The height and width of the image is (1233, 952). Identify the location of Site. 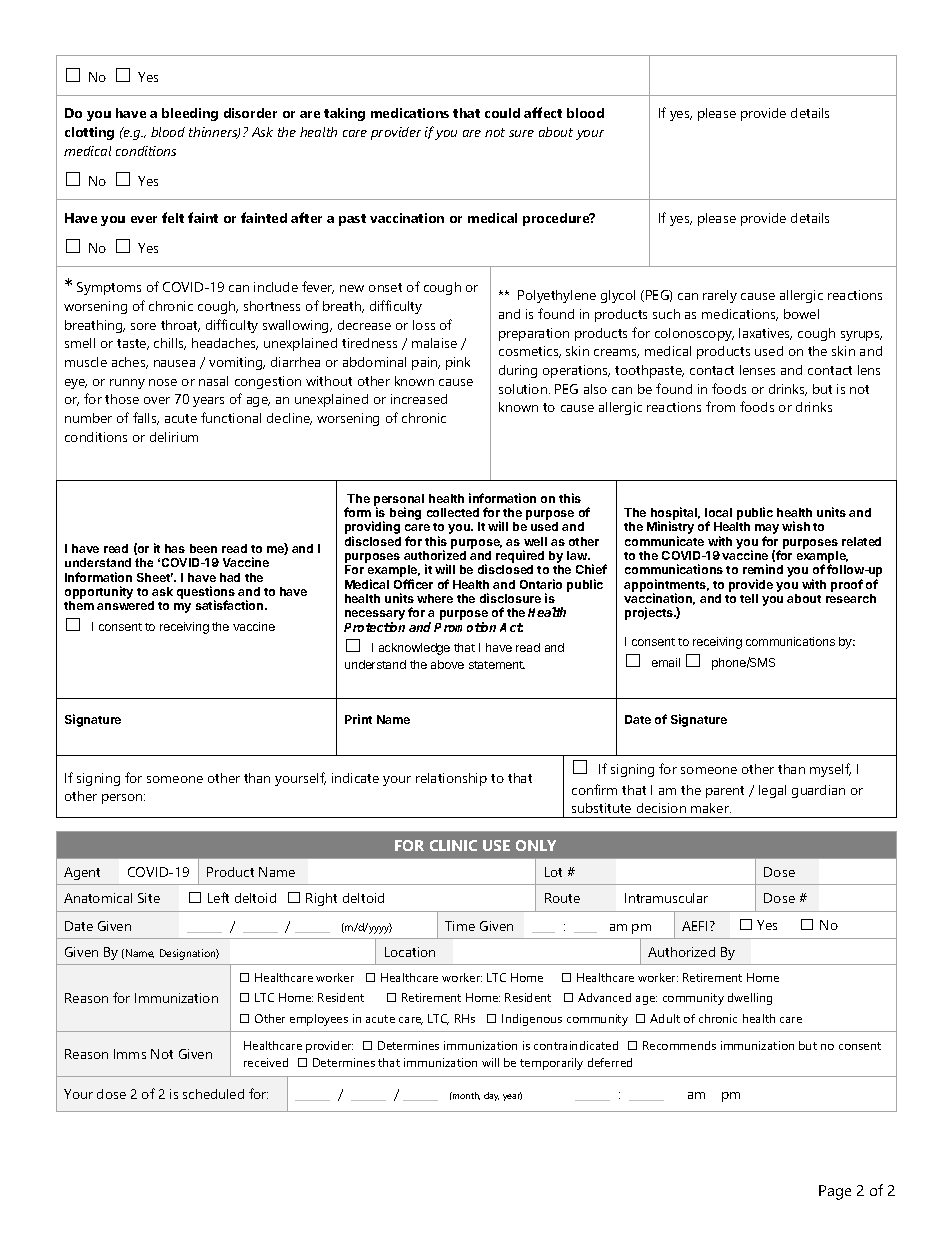
(149, 898).
